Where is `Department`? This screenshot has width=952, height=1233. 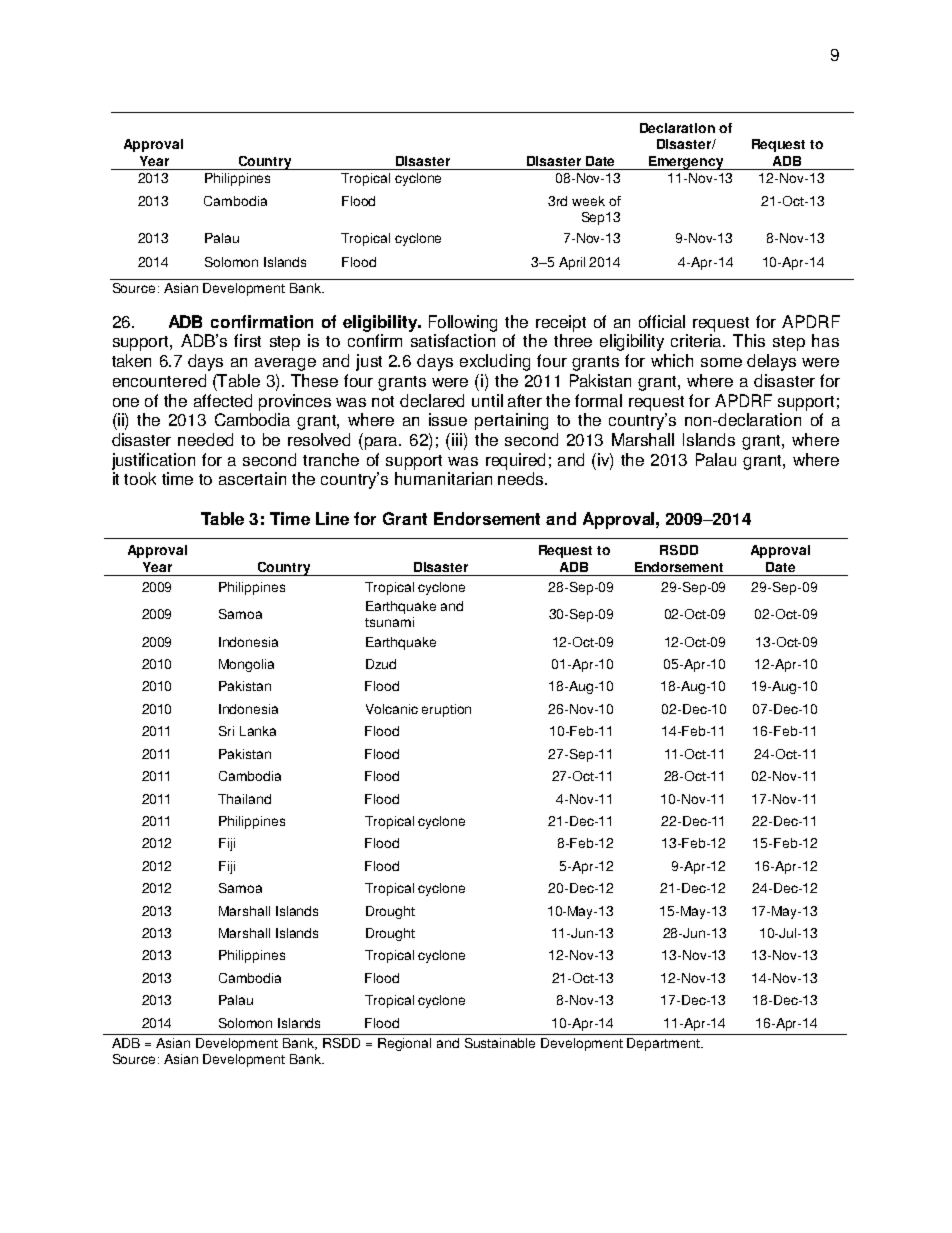 Department is located at coordinates (665, 1044).
